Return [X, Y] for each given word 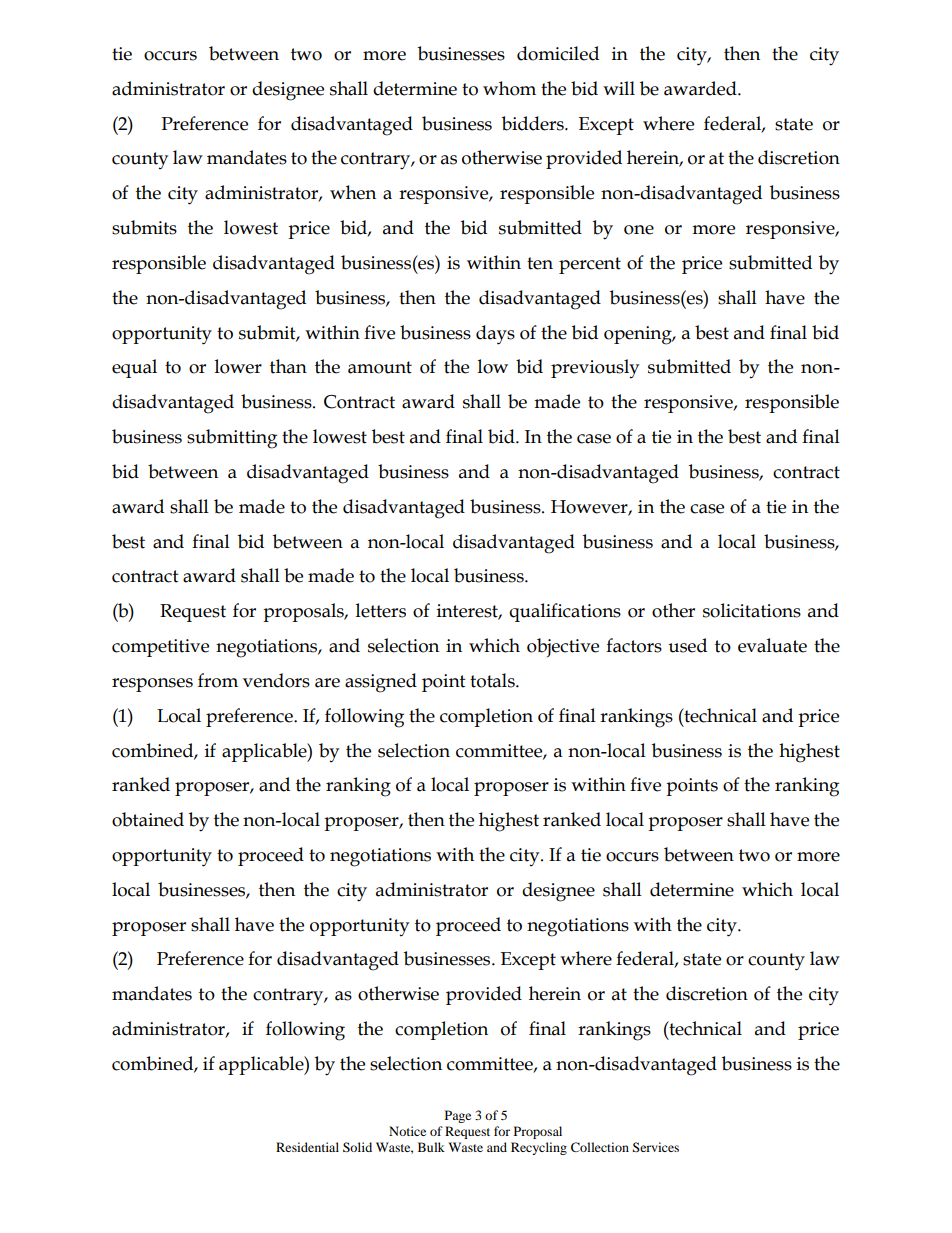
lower [238, 366]
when [353, 192]
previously [595, 368]
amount [380, 367]
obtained [148, 819]
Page [458, 1116]
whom [509, 88]
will [619, 88]
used [687, 645]
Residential [307, 1147]
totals [493, 680]
